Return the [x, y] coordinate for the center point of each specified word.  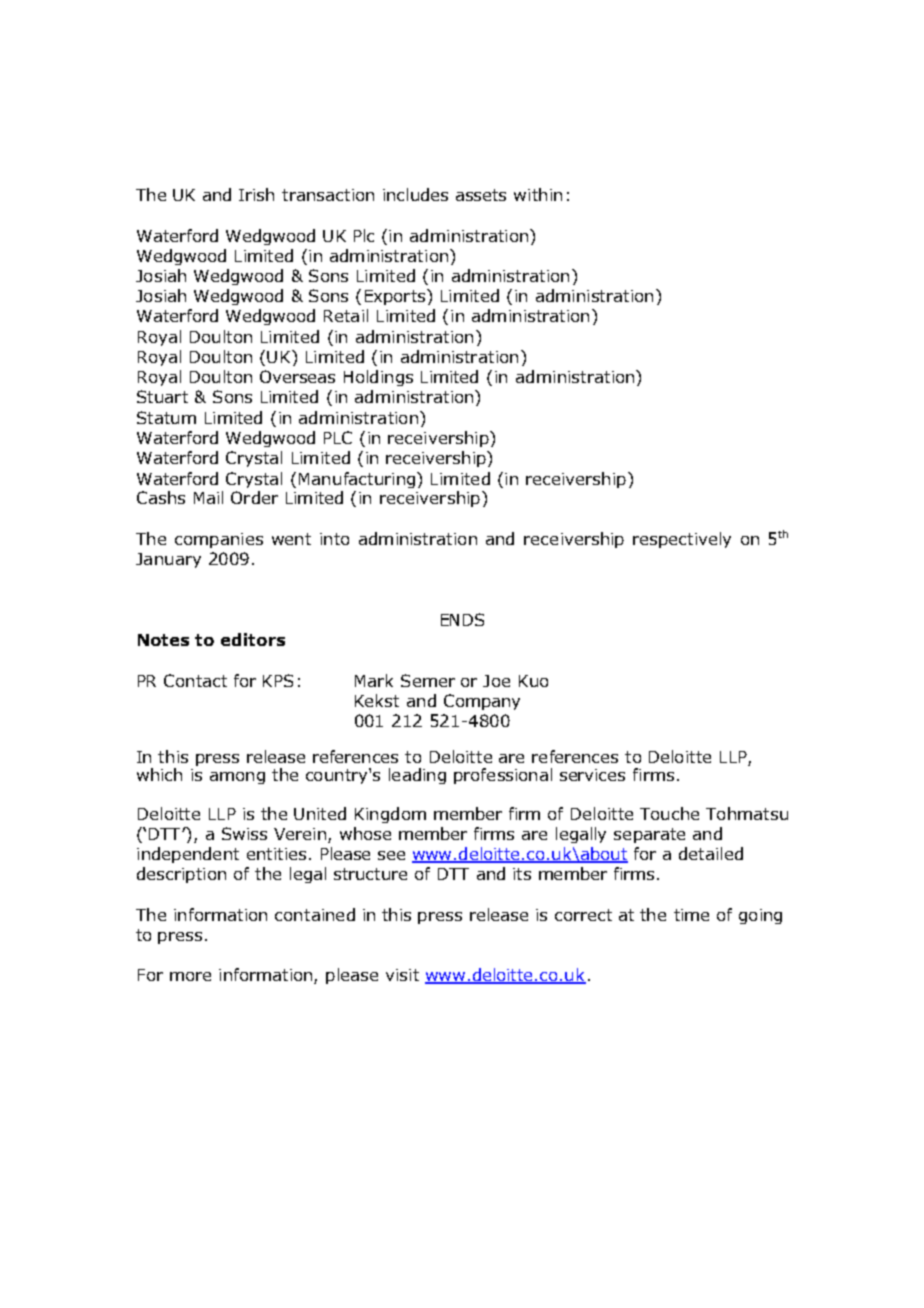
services [592, 775]
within [538, 194]
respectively [682, 540]
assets [481, 195]
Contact [195, 680]
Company [482, 702]
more [190, 976]
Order [254, 497]
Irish [256, 194]
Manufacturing [357, 480]
